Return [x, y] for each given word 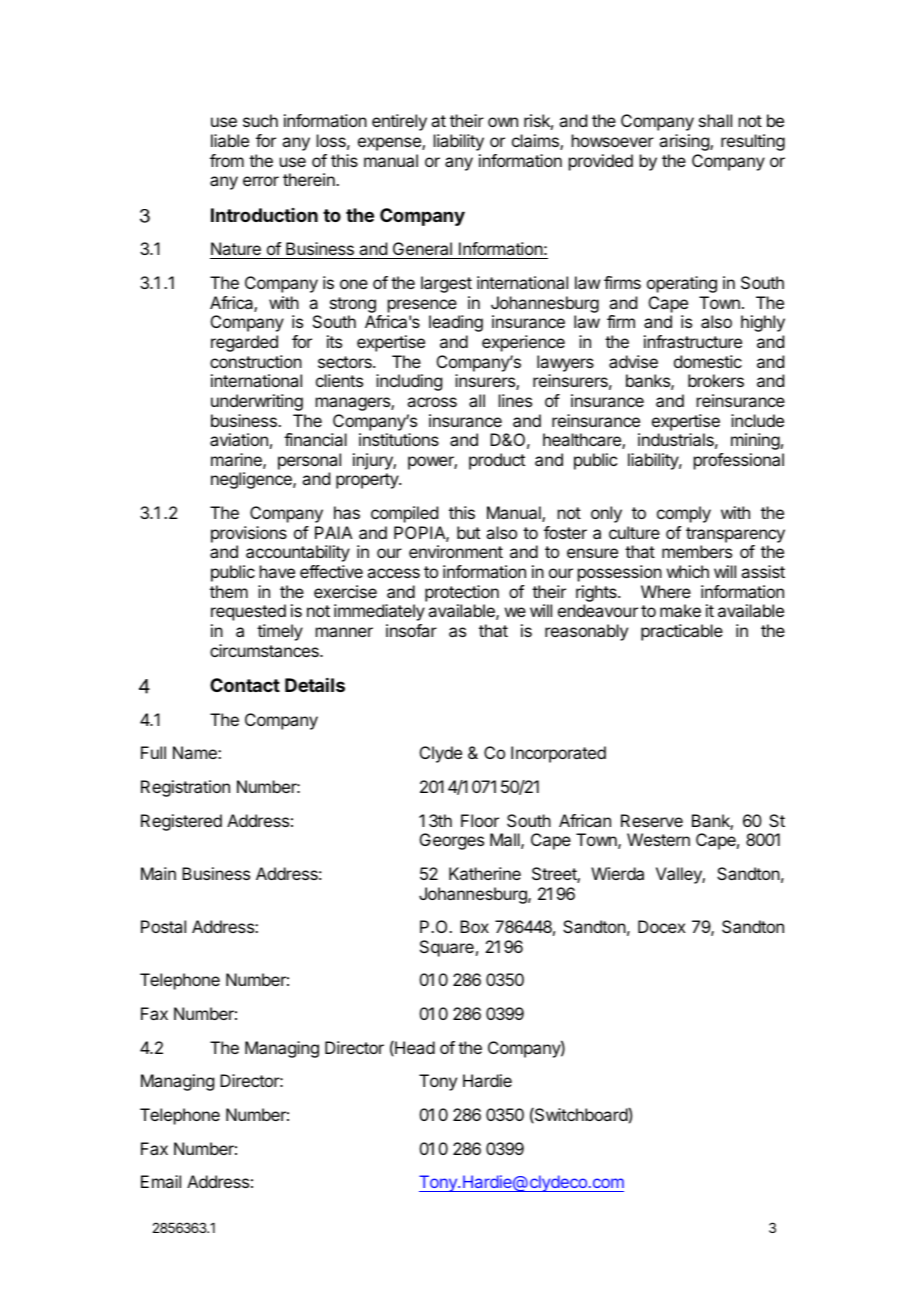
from [227, 160]
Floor [480, 820]
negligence [252, 480]
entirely [399, 122]
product [497, 461]
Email [161, 1181]
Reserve [652, 820]
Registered [181, 822]
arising [685, 142]
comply [684, 514]
